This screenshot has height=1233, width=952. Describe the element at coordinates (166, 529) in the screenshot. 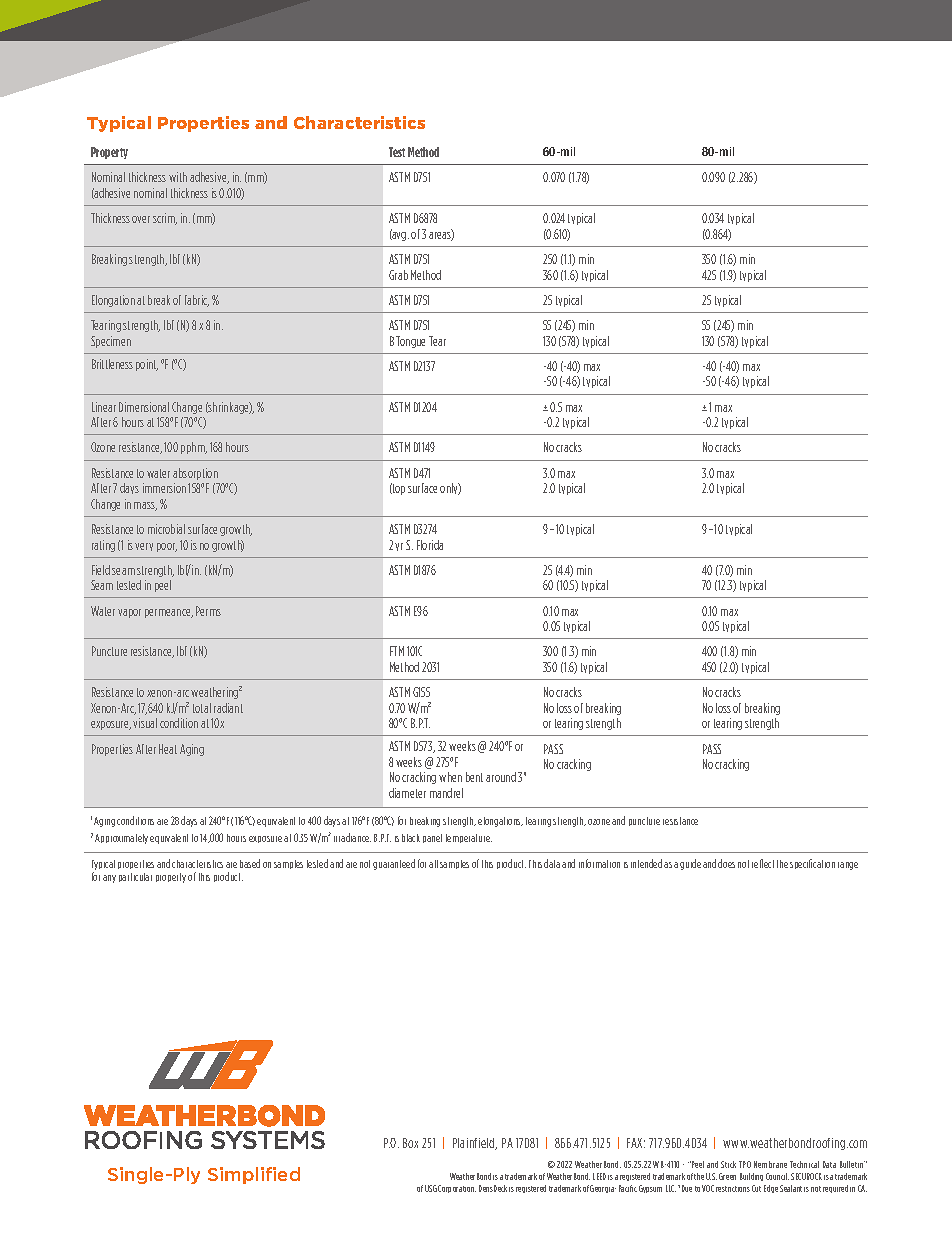

I see `microbial` at that location.
